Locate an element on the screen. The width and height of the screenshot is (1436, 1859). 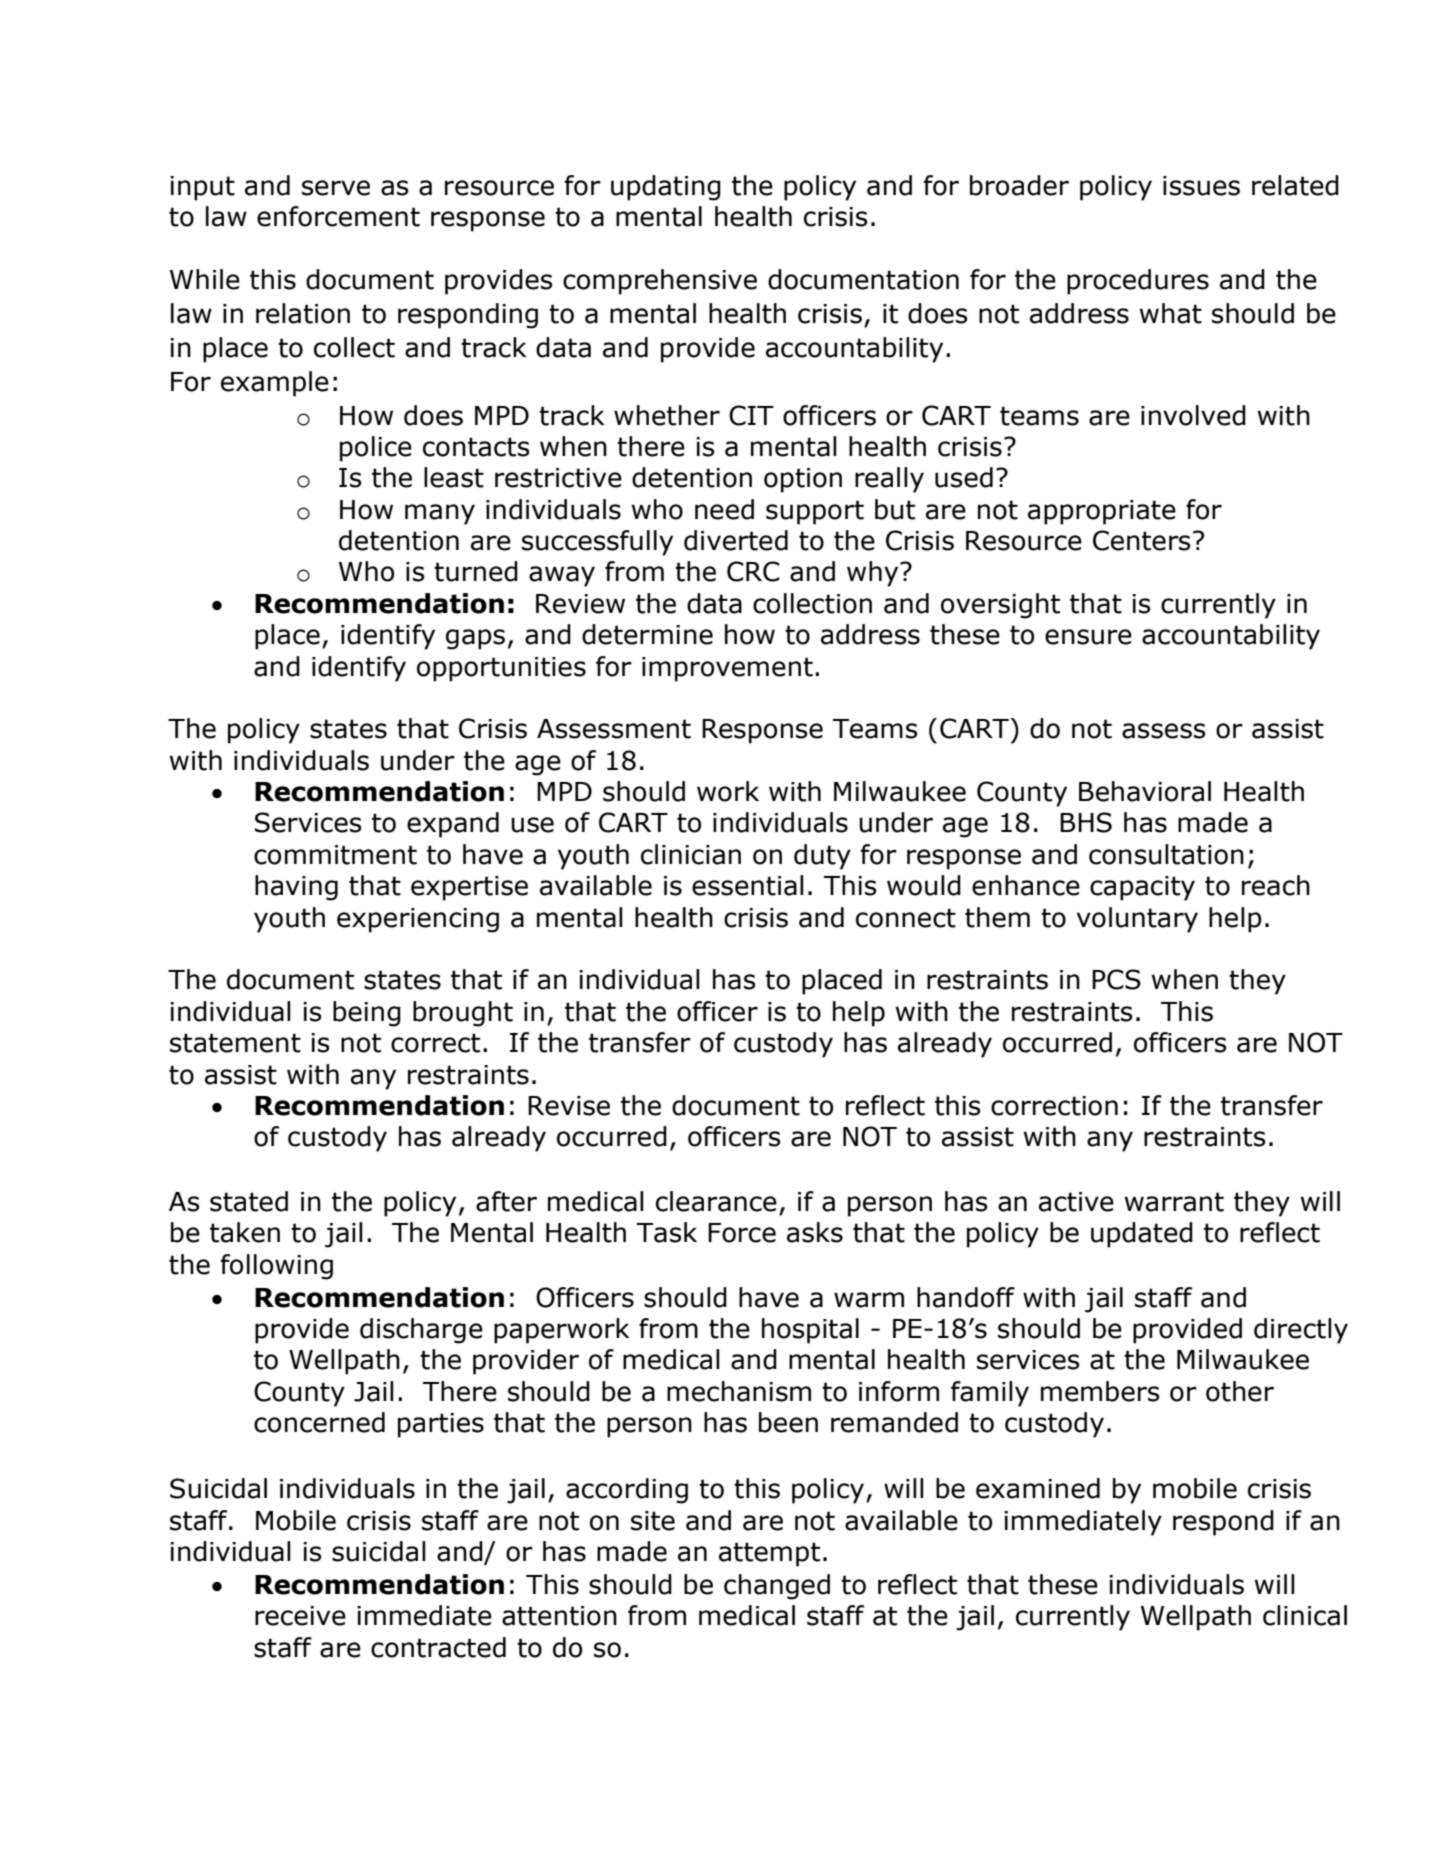
voluntary is located at coordinates (1137, 920).
